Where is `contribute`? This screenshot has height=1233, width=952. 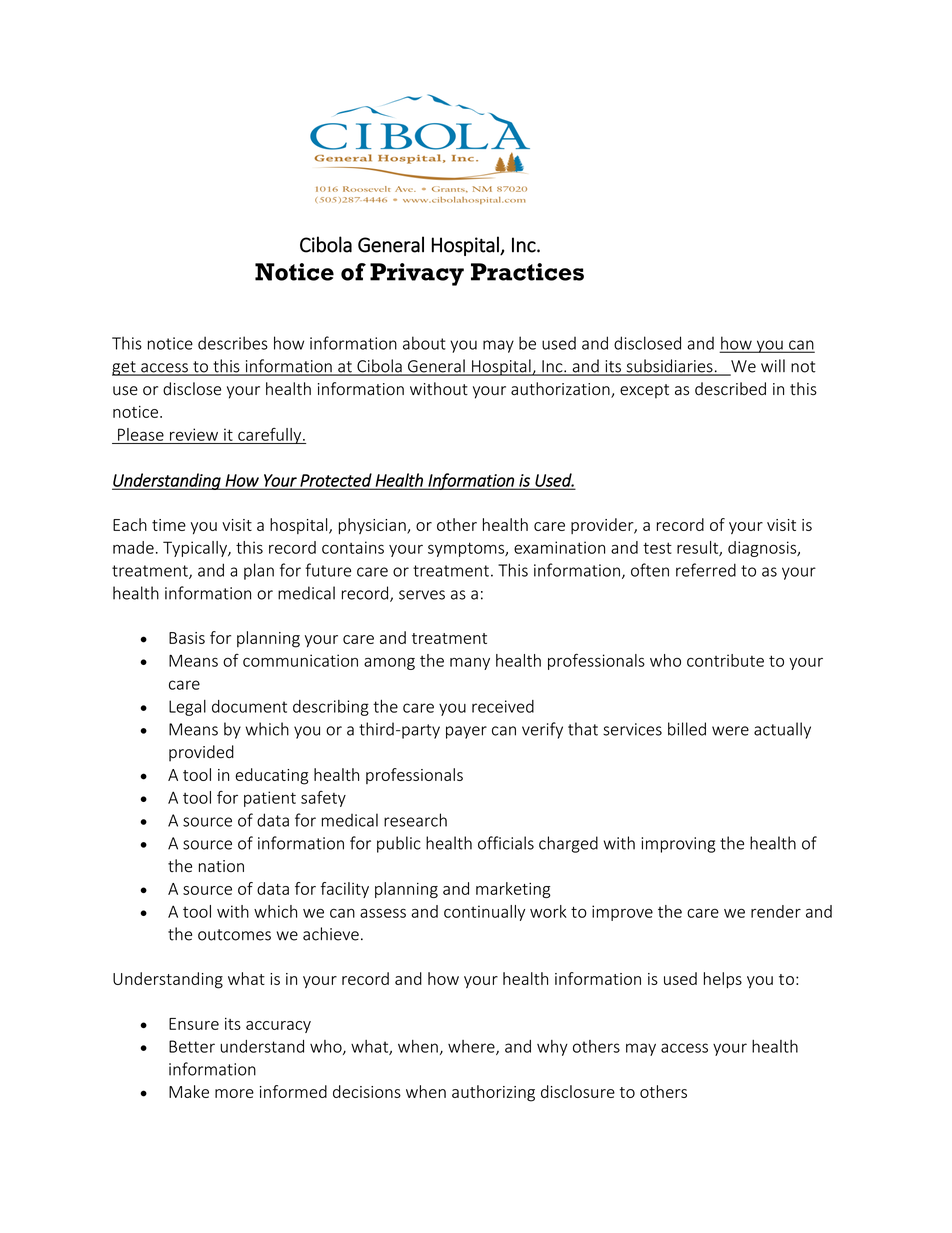 contribute is located at coordinates (725, 660).
